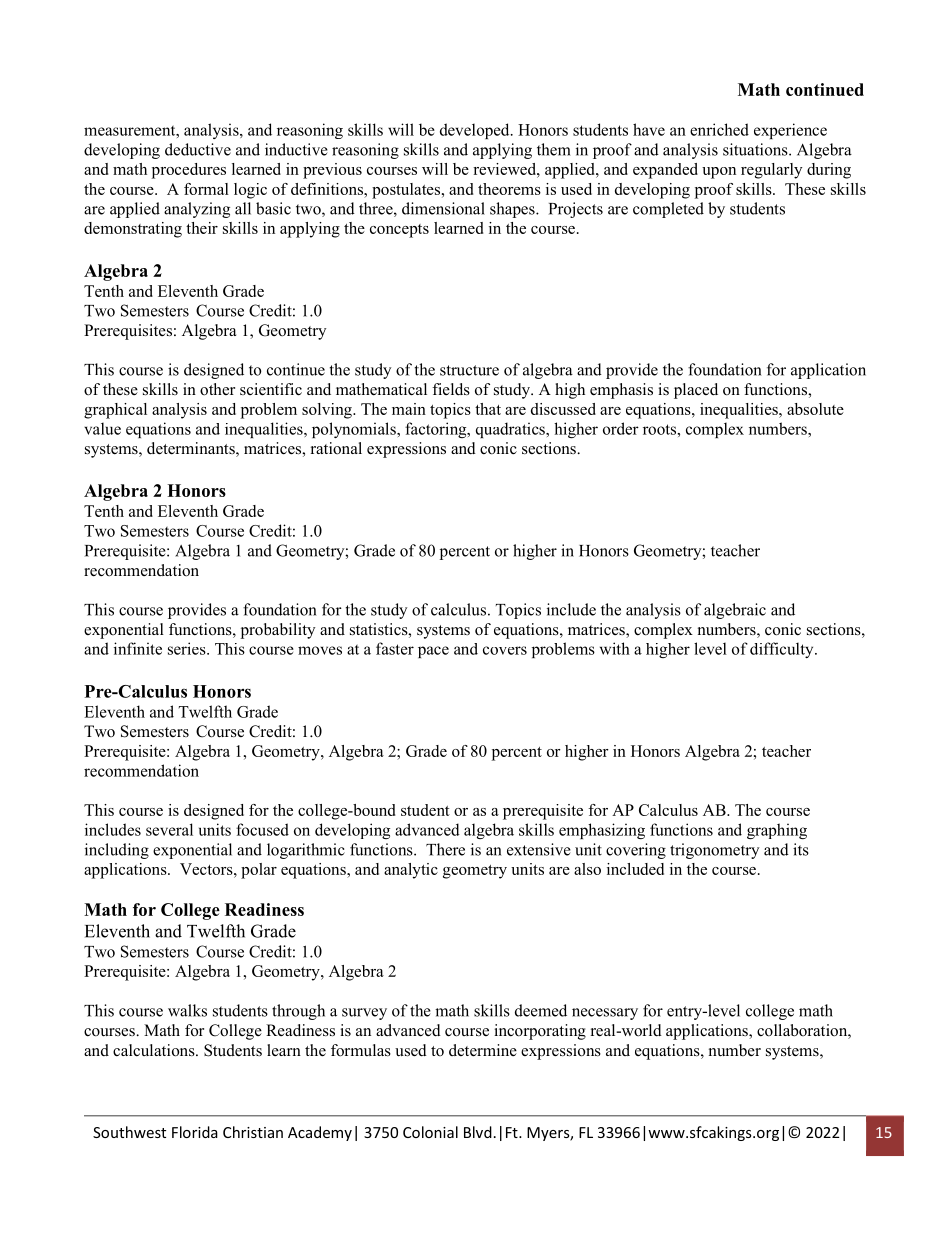  What do you see at coordinates (451, 389) in the page?
I see `fields` at bounding box center [451, 389].
